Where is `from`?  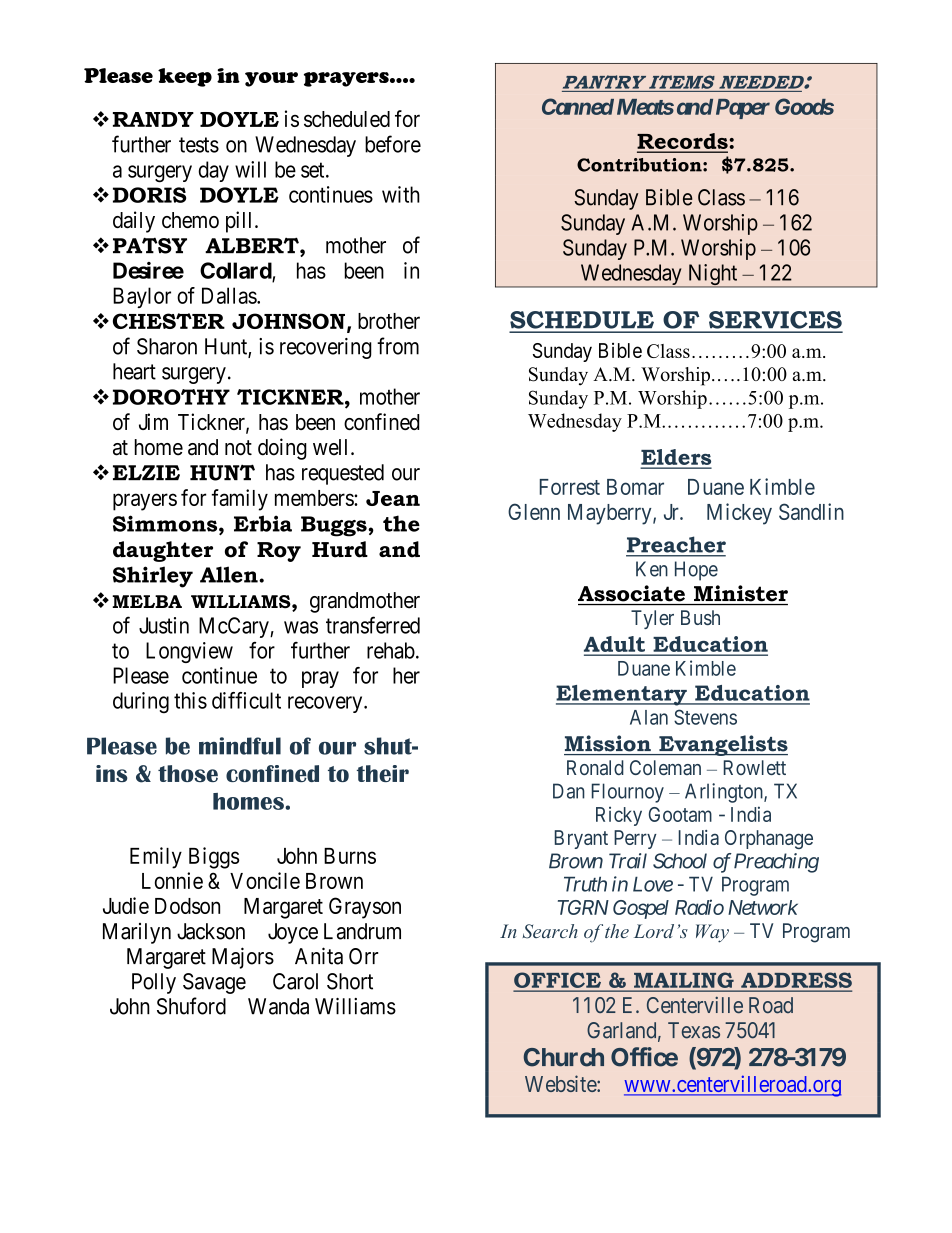 from is located at coordinates (398, 346).
